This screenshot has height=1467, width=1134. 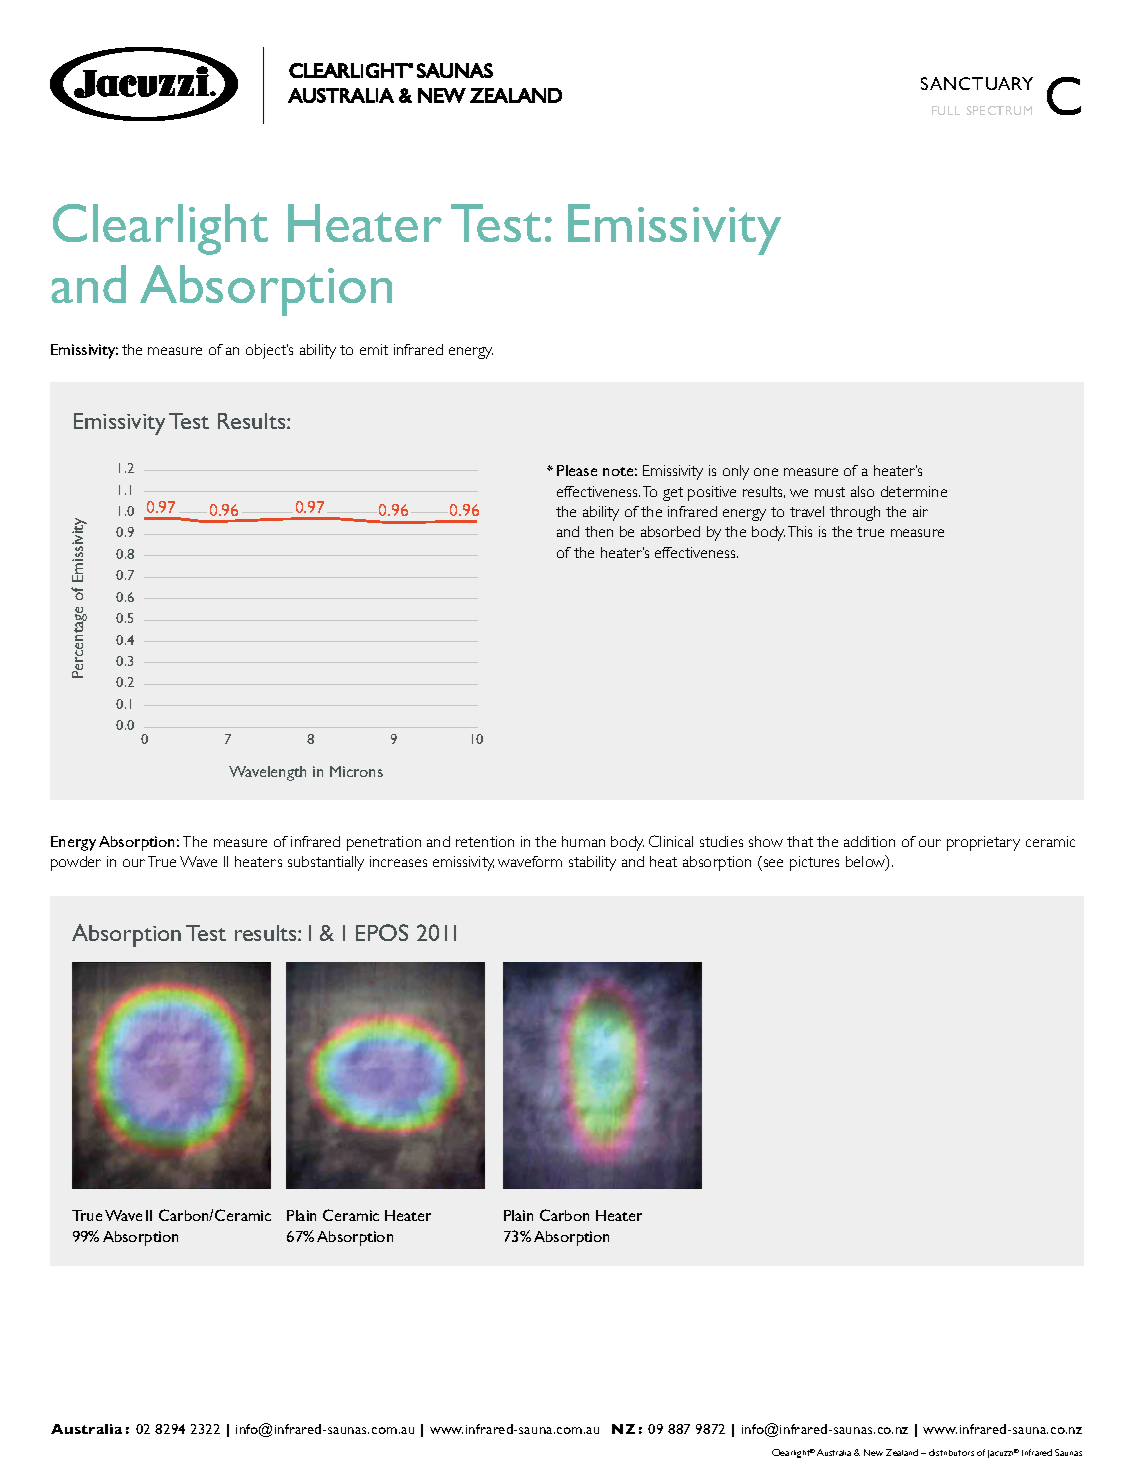 What do you see at coordinates (873, 1452) in the screenshot?
I see `New` at bounding box center [873, 1452].
